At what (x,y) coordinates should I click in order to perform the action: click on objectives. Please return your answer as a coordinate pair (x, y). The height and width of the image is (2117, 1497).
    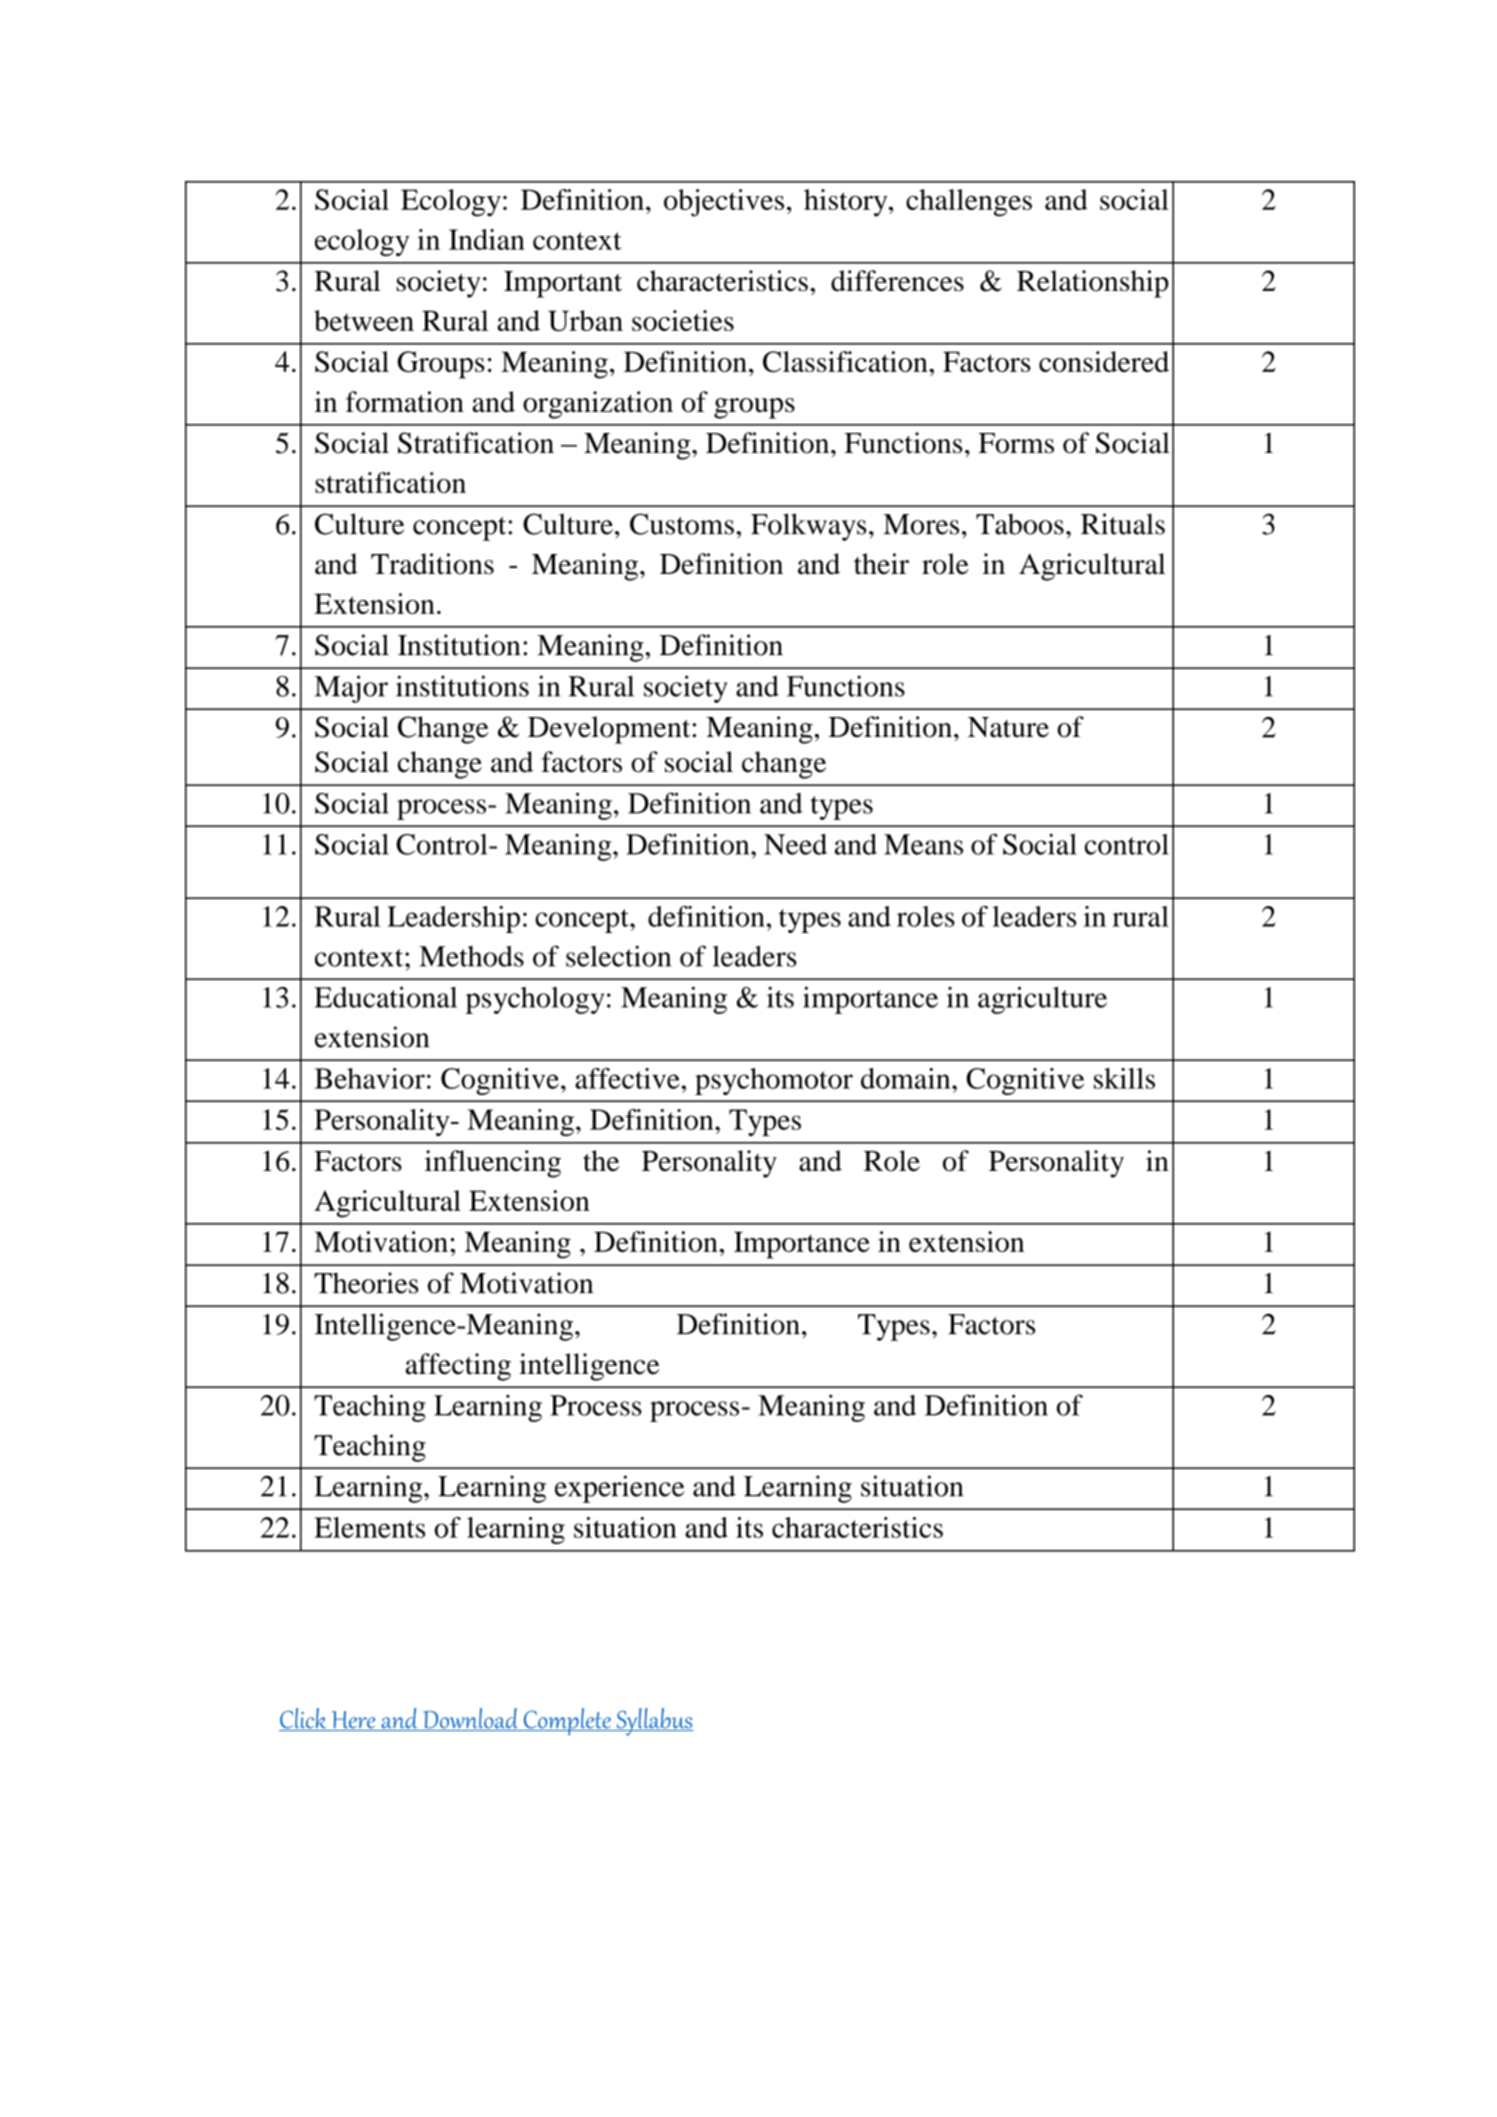
    Looking at the image, I should click on (724, 203).
